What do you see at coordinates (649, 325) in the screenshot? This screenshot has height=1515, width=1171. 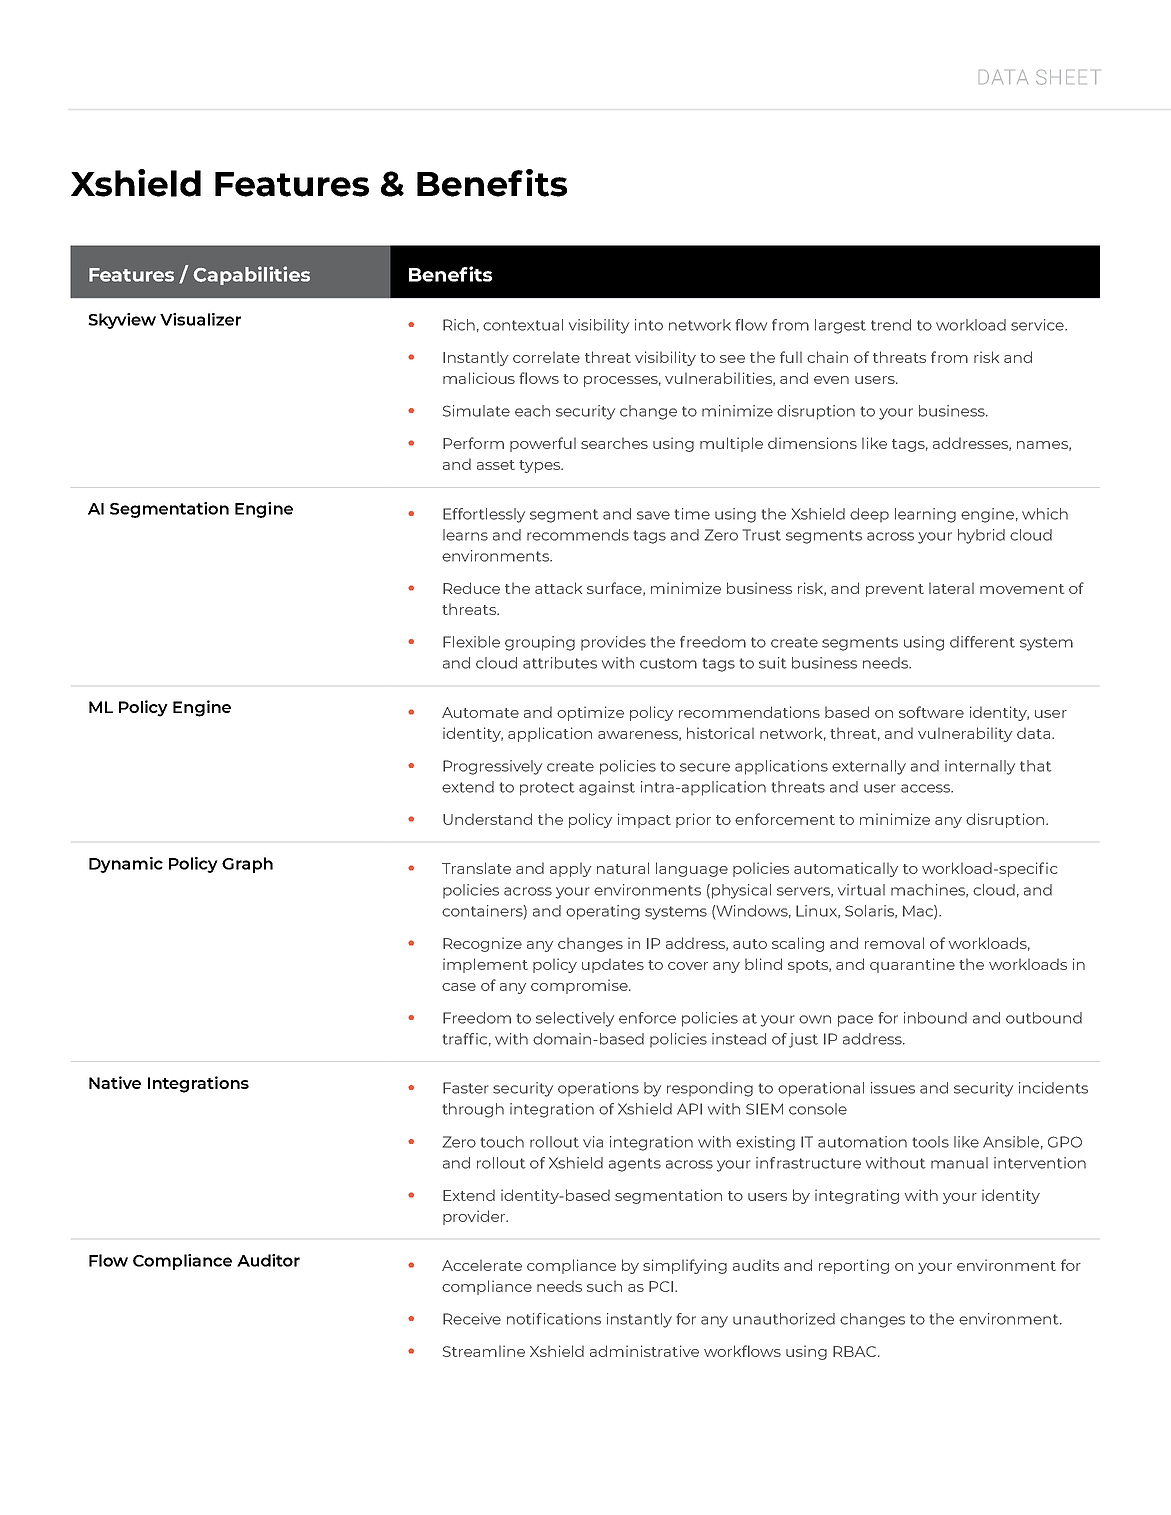 I see `into` at bounding box center [649, 325].
